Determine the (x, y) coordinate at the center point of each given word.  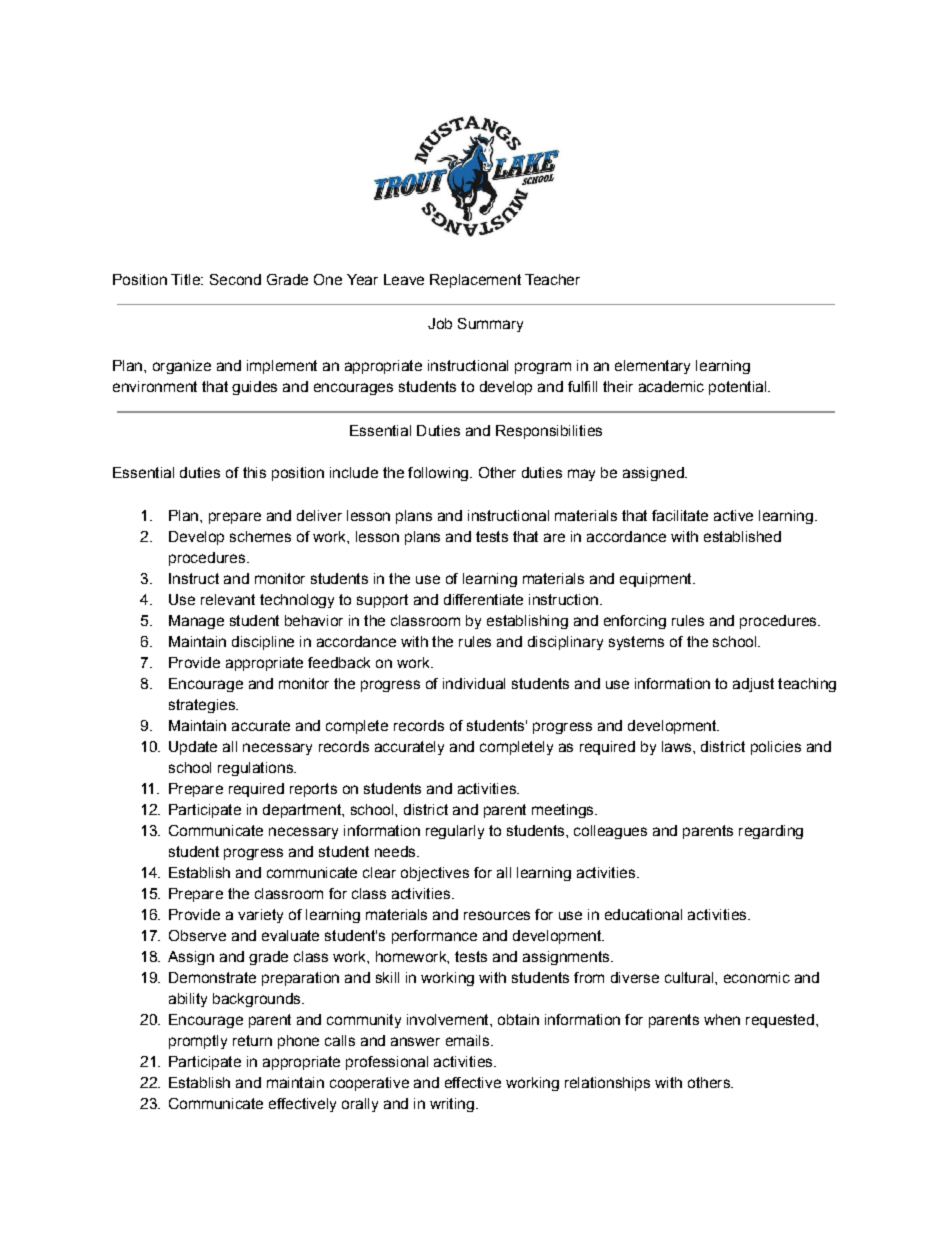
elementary (652, 367)
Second (235, 279)
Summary (490, 325)
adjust (753, 685)
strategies (203, 706)
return (252, 1040)
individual (474, 683)
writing (452, 1105)
